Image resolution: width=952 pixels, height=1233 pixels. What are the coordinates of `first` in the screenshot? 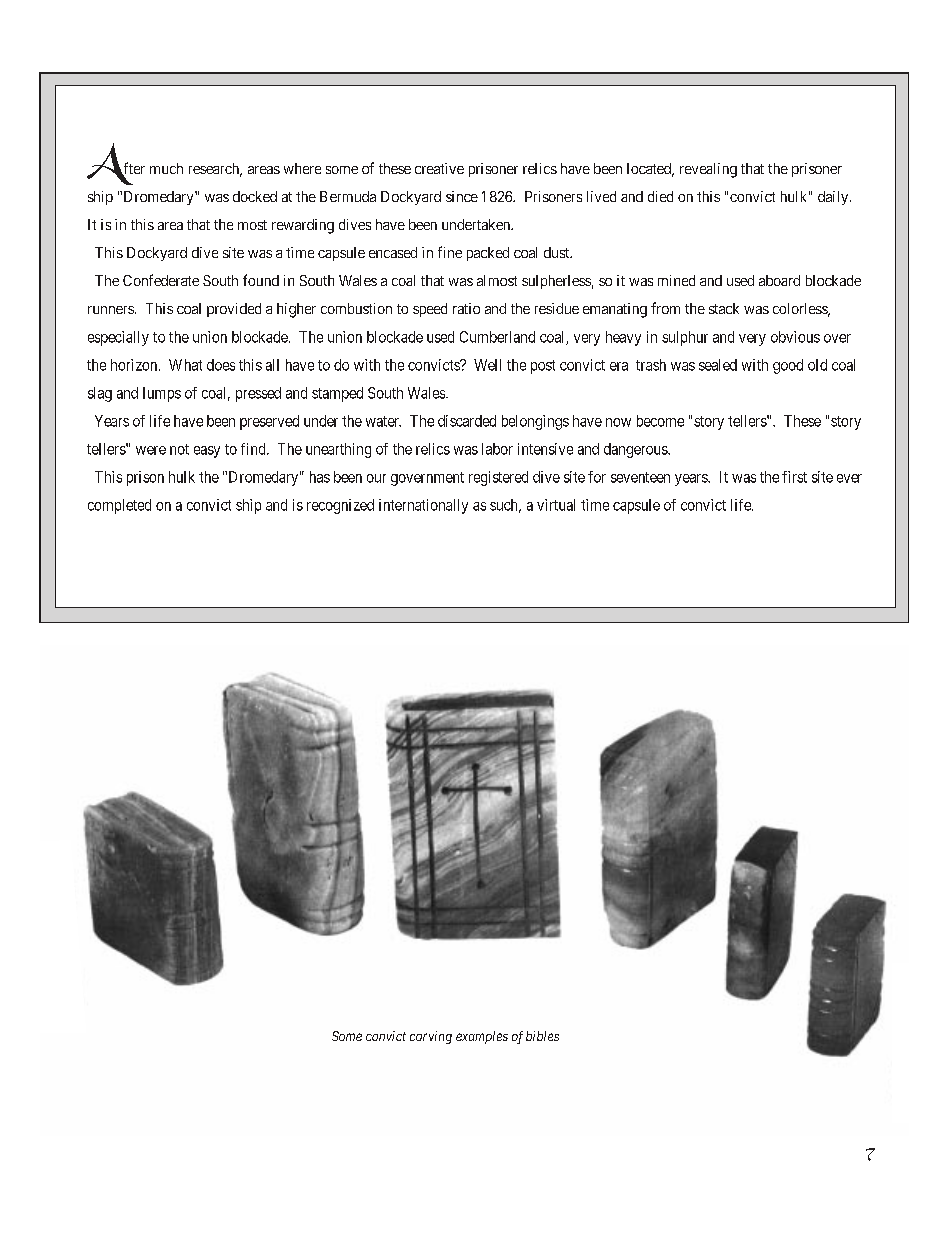 It's located at (794, 477).
